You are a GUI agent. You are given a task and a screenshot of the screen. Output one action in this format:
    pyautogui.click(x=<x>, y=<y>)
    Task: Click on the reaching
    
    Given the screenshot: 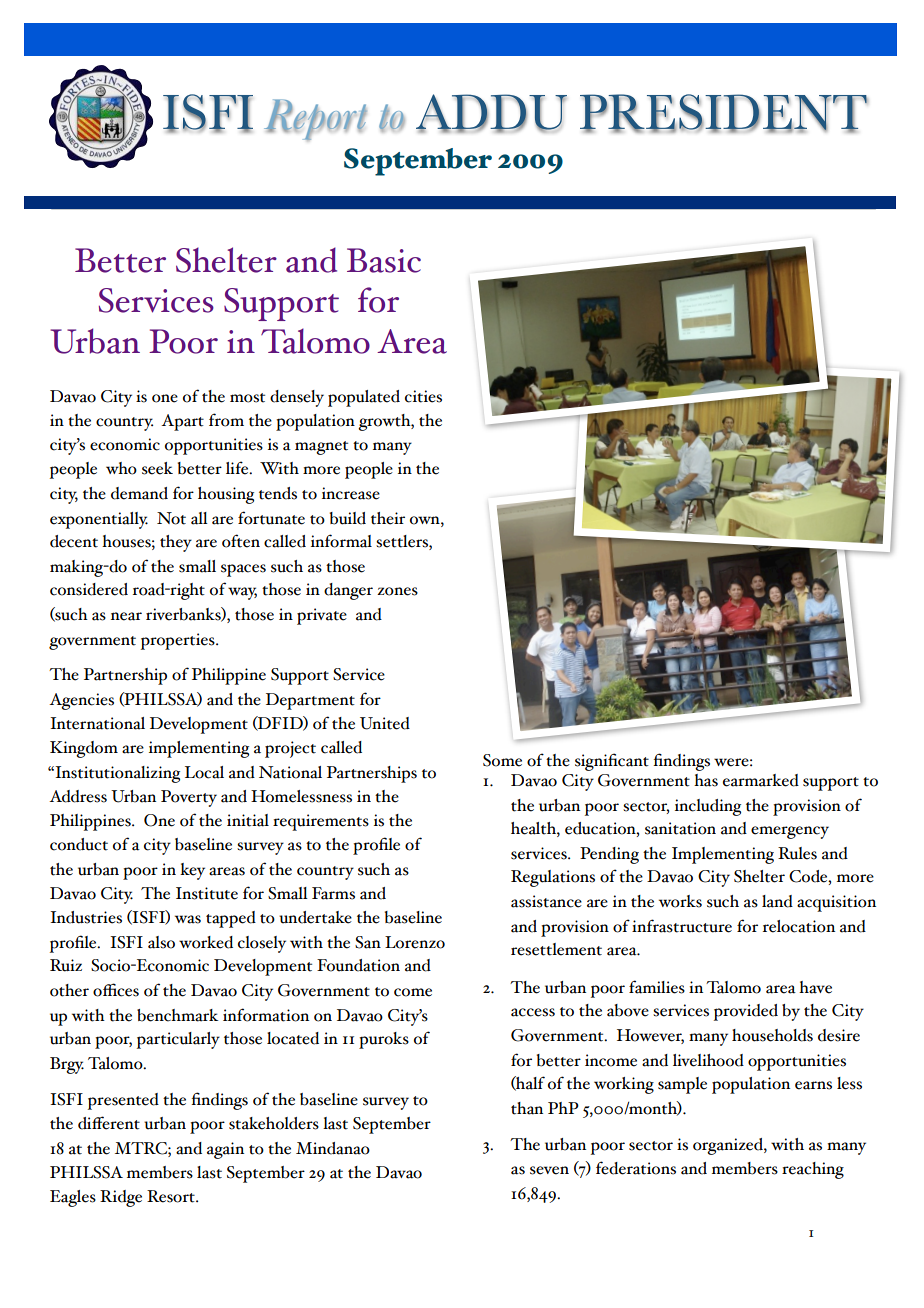 What is the action you would take?
    pyautogui.click(x=813, y=1170)
